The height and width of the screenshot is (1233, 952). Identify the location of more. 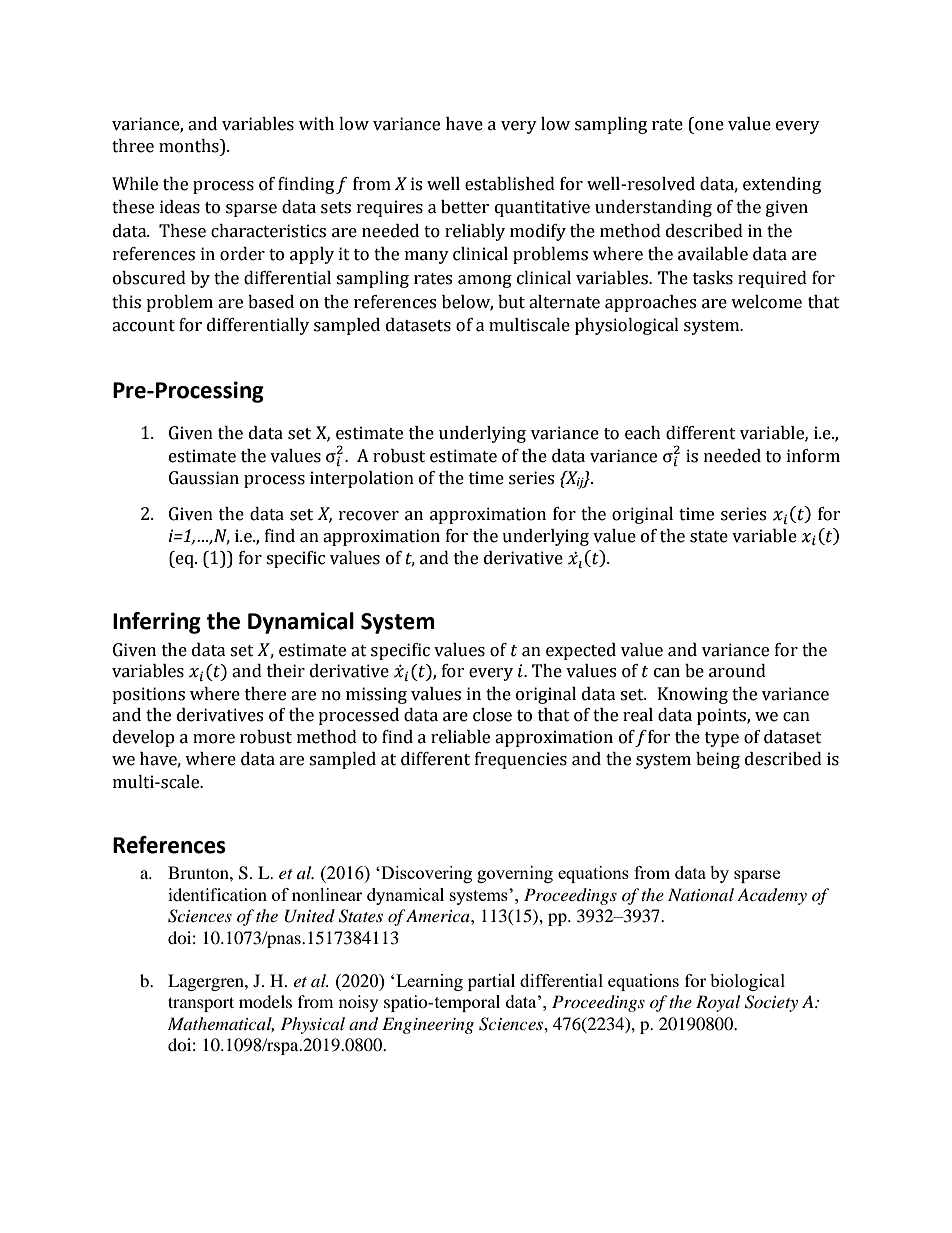
(214, 739).
